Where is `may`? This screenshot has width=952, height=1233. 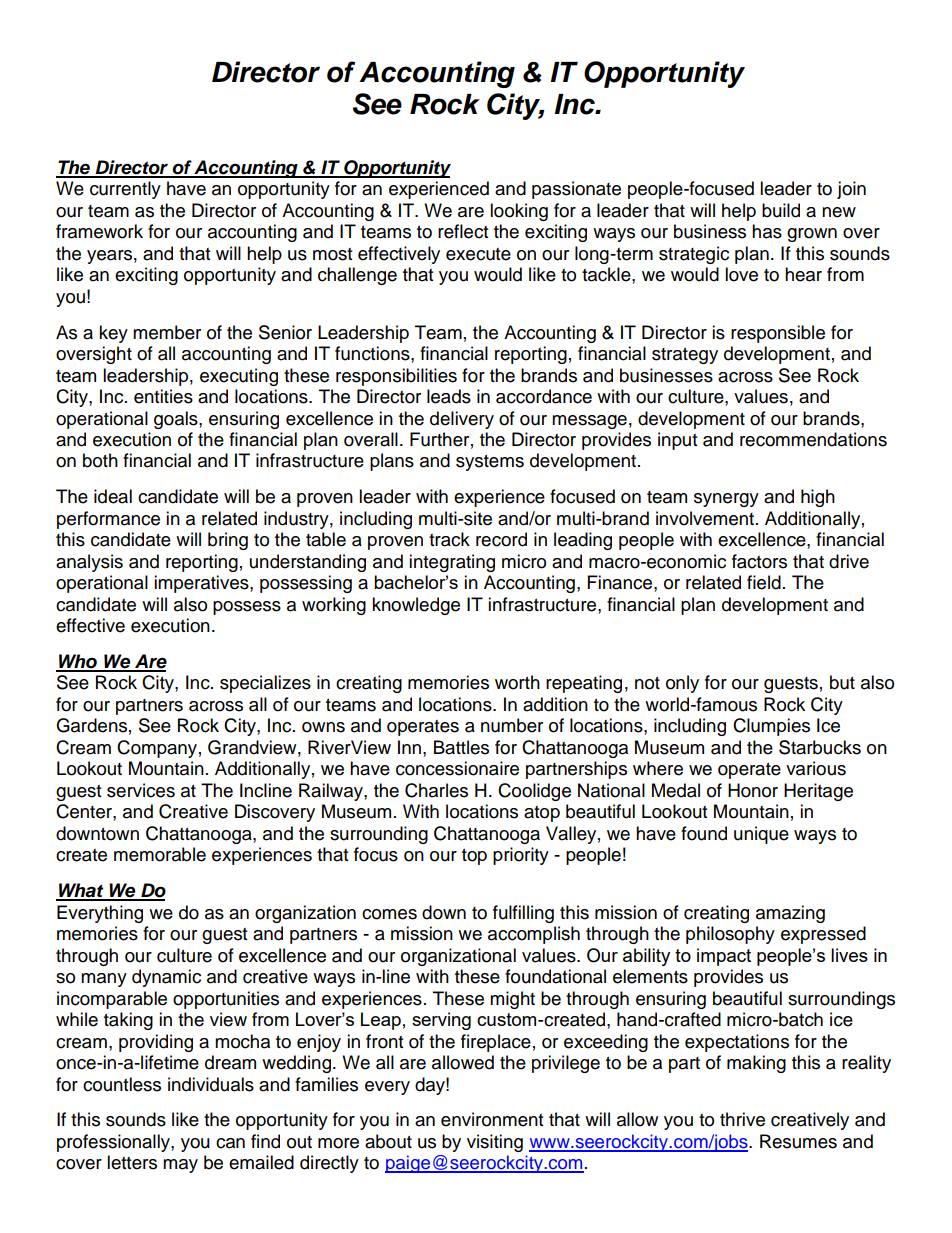 may is located at coordinates (180, 1166).
